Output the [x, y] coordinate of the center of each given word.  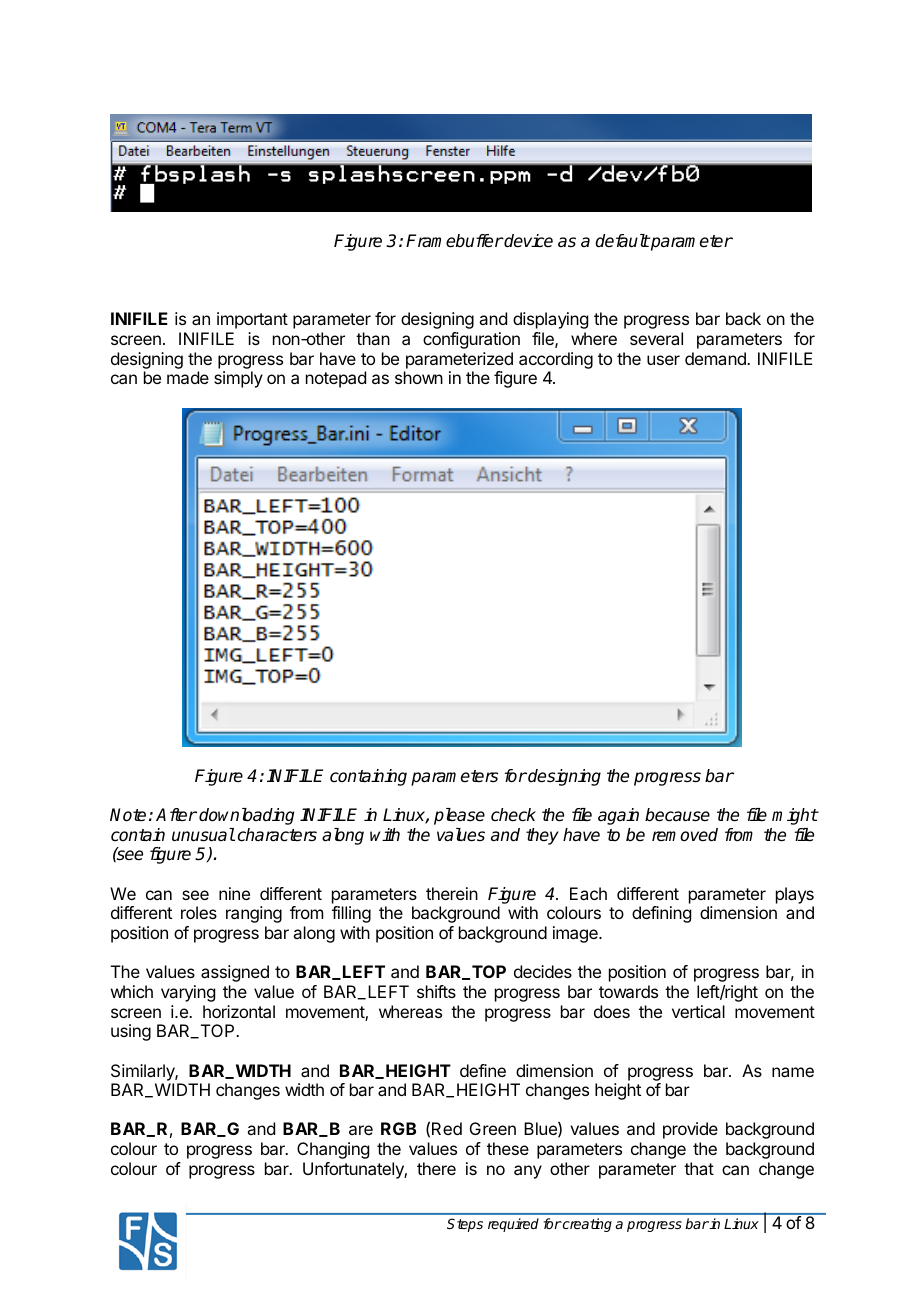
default [622, 241]
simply [238, 379]
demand [716, 358]
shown [419, 377]
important [252, 320]
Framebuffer [454, 241]
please [459, 816]
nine [234, 893]
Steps [465, 1225]
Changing [333, 1150]
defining [661, 914]
